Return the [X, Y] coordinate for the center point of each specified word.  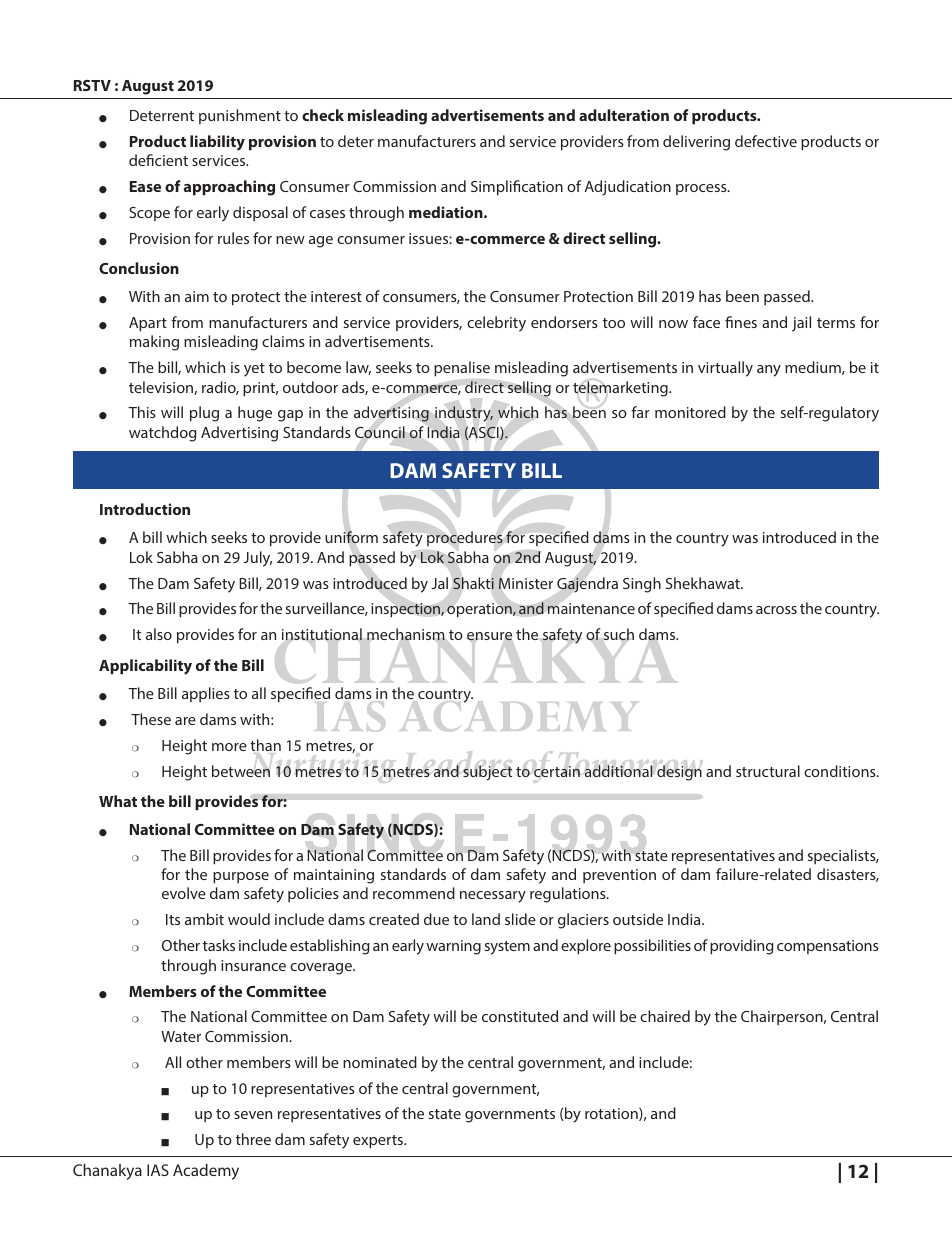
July [257, 559]
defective [766, 141]
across [776, 610]
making [154, 343]
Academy [206, 1172]
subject [487, 773]
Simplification [517, 188]
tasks [219, 945]
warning [453, 947]
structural [768, 771]
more [229, 747]
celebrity [496, 324]
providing [741, 947]
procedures [465, 538]
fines [741, 322]
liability [217, 143]
